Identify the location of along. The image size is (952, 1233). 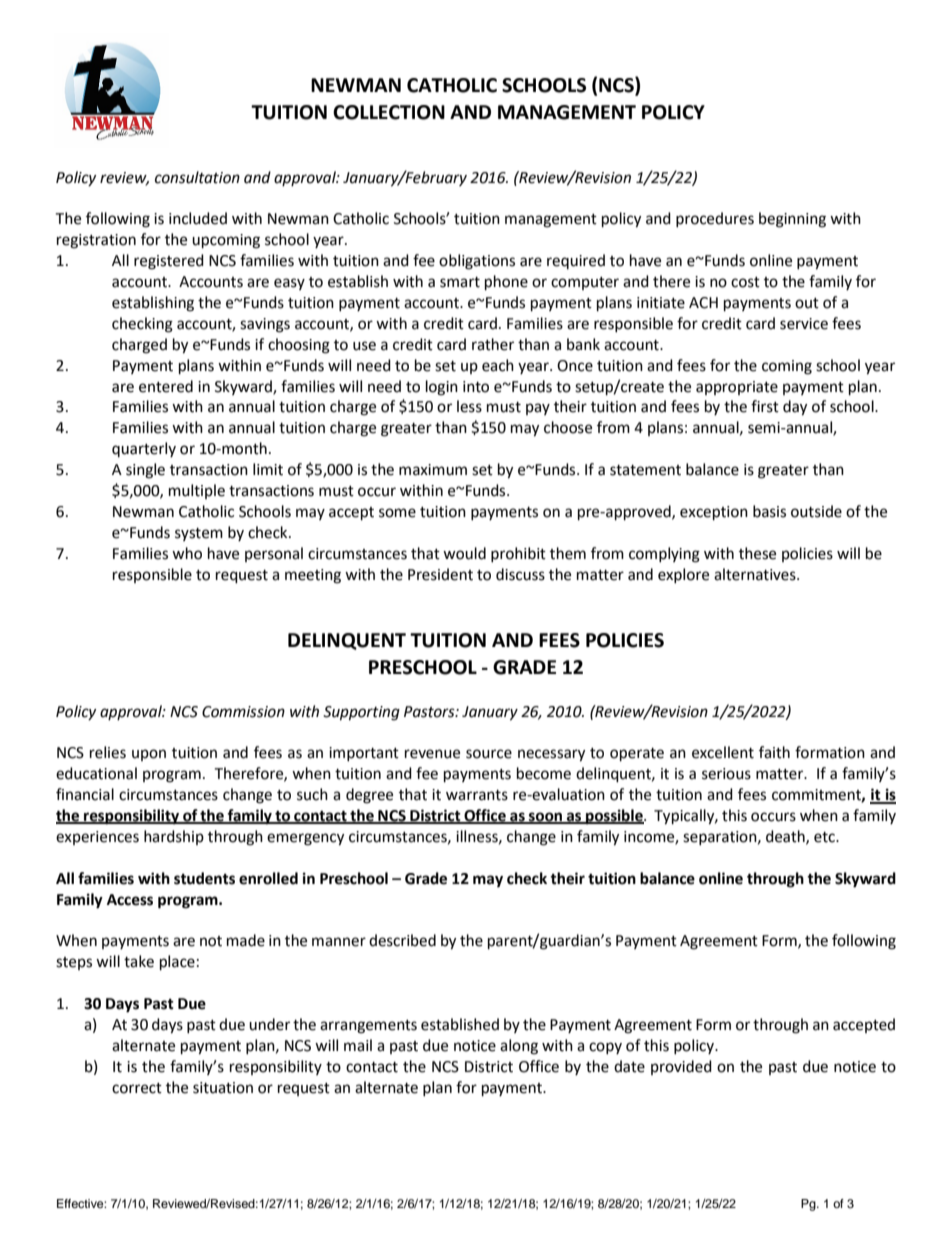
(519, 1047).
